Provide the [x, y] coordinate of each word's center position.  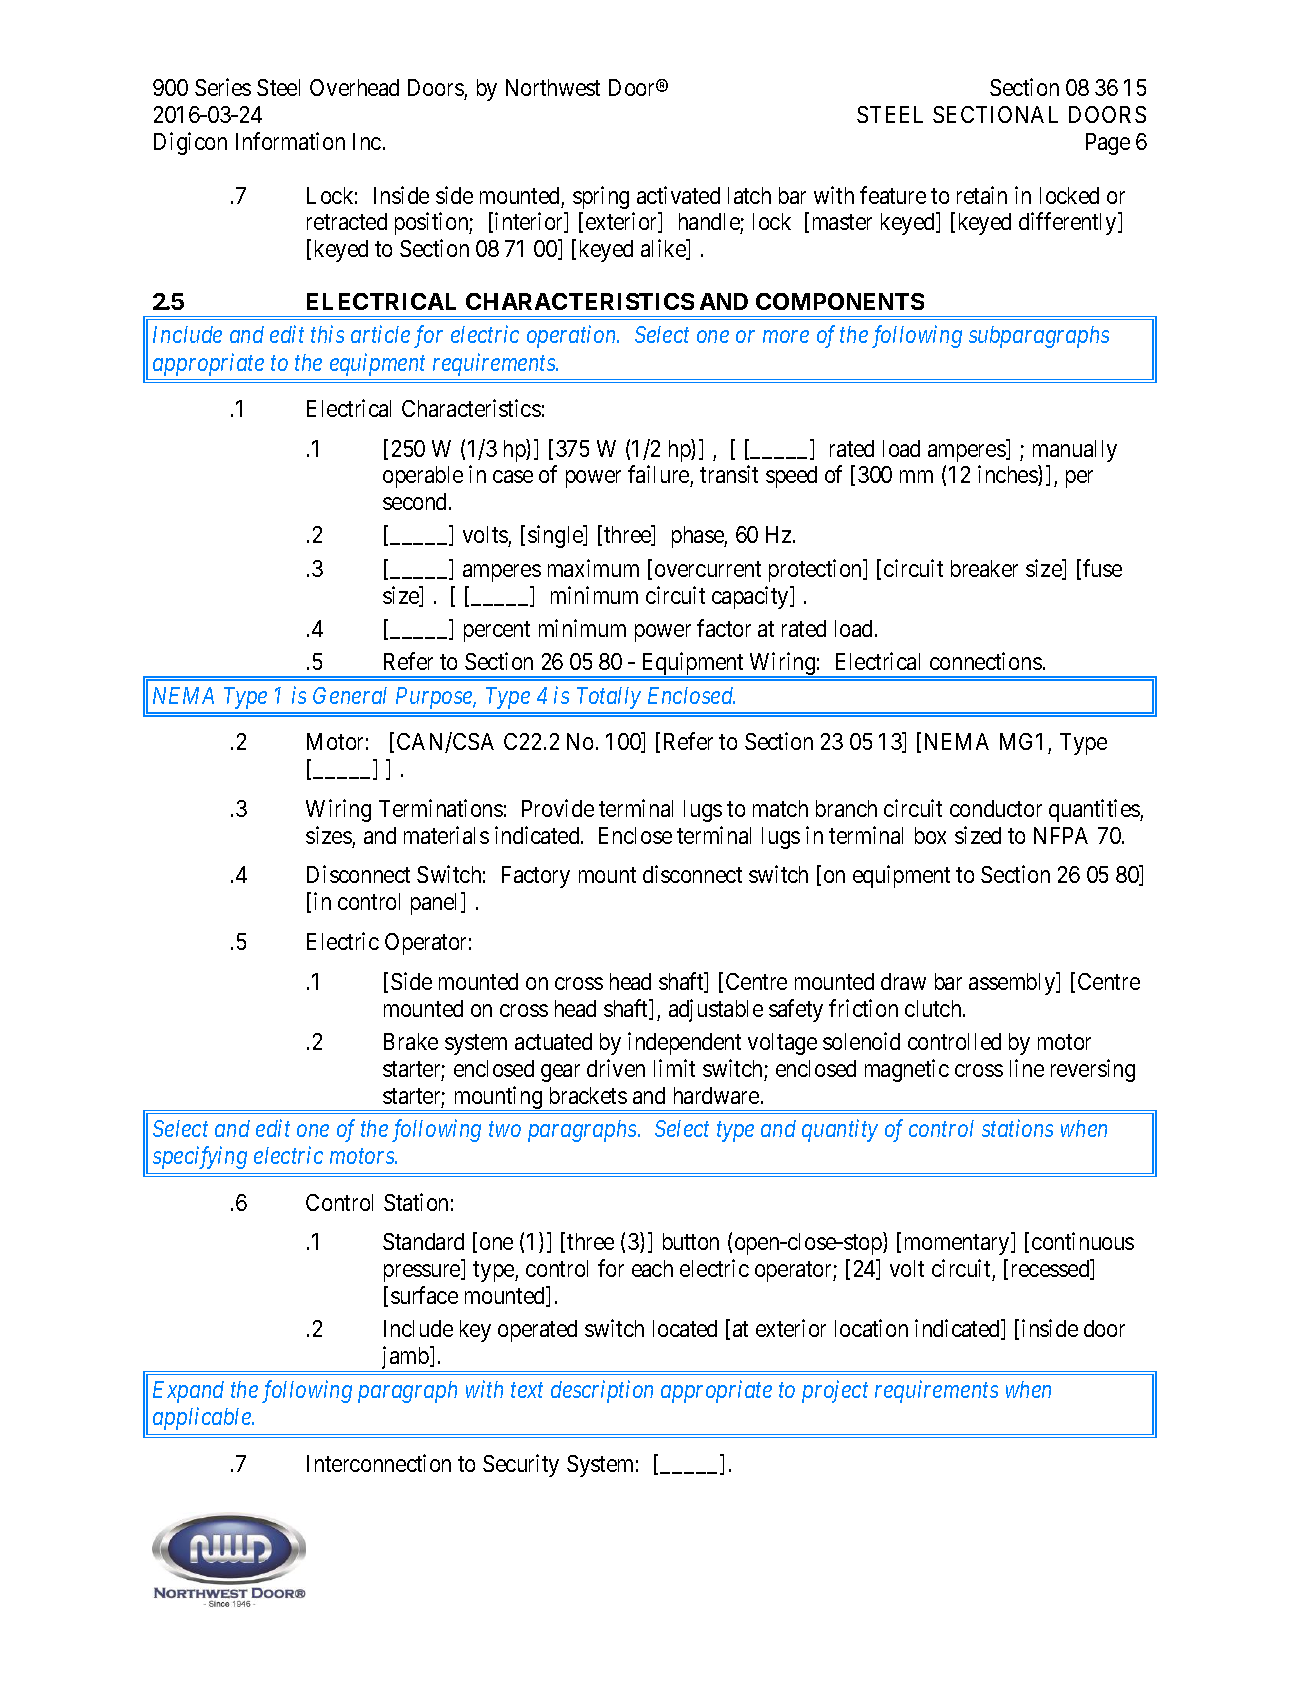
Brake [411, 1041]
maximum [593, 568]
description [602, 1391]
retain [982, 195]
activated [678, 195]
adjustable [716, 1010]
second [416, 501]
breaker [984, 568]
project [835, 1392]
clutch [934, 1008]
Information [290, 141]
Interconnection [379, 1463]
